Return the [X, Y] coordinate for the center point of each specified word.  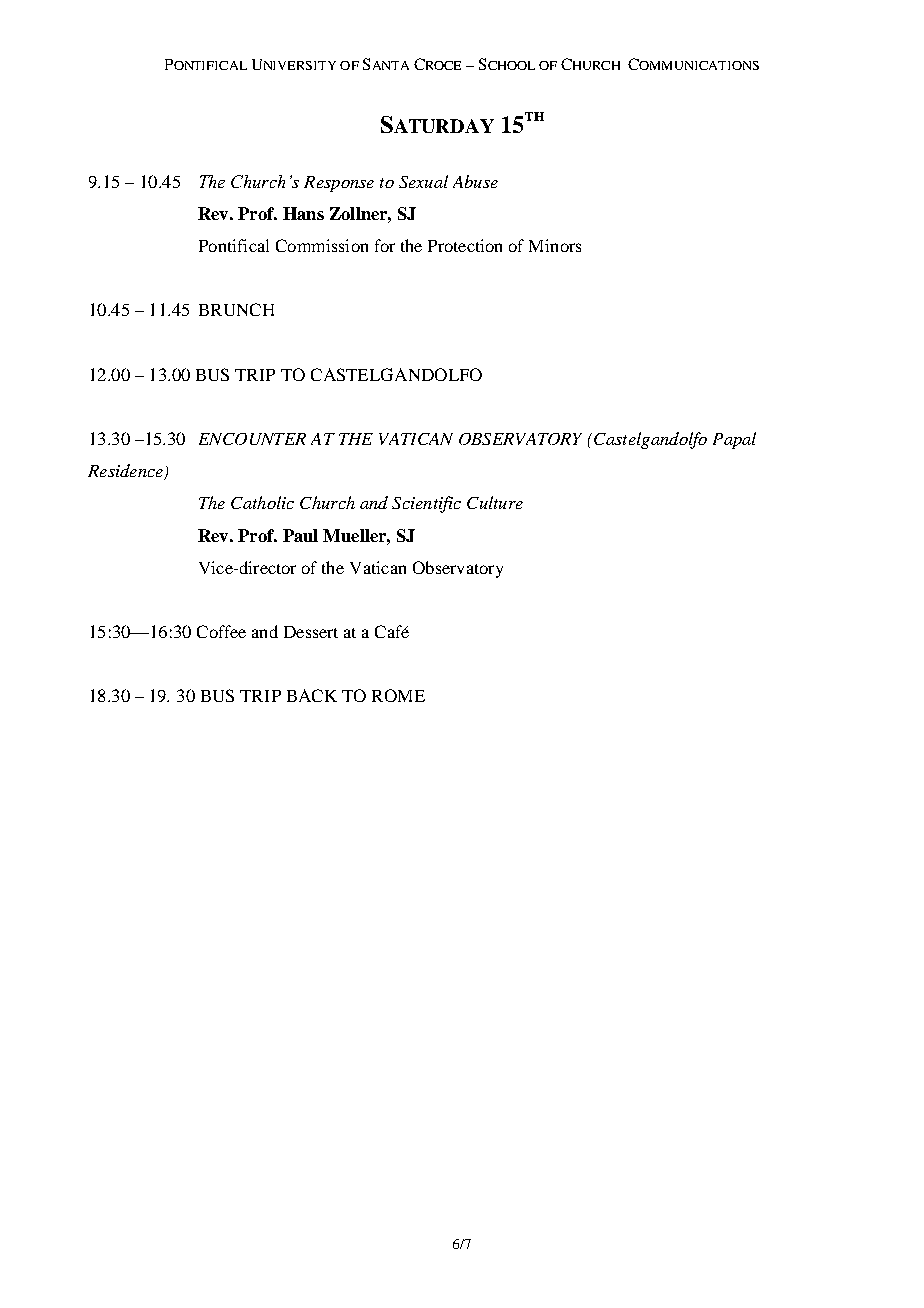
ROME [398, 695]
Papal [734, 440]
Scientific [426, 504]
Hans [303, 213]
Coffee [221, 631]
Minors [555, 245]
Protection [465, 245]
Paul [300, 535]
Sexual [423, 181]
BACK [312, 695]
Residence [126, 472]
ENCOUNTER [252, 439]
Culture [495, 502]
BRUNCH [236, 309]
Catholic [262, 502]
